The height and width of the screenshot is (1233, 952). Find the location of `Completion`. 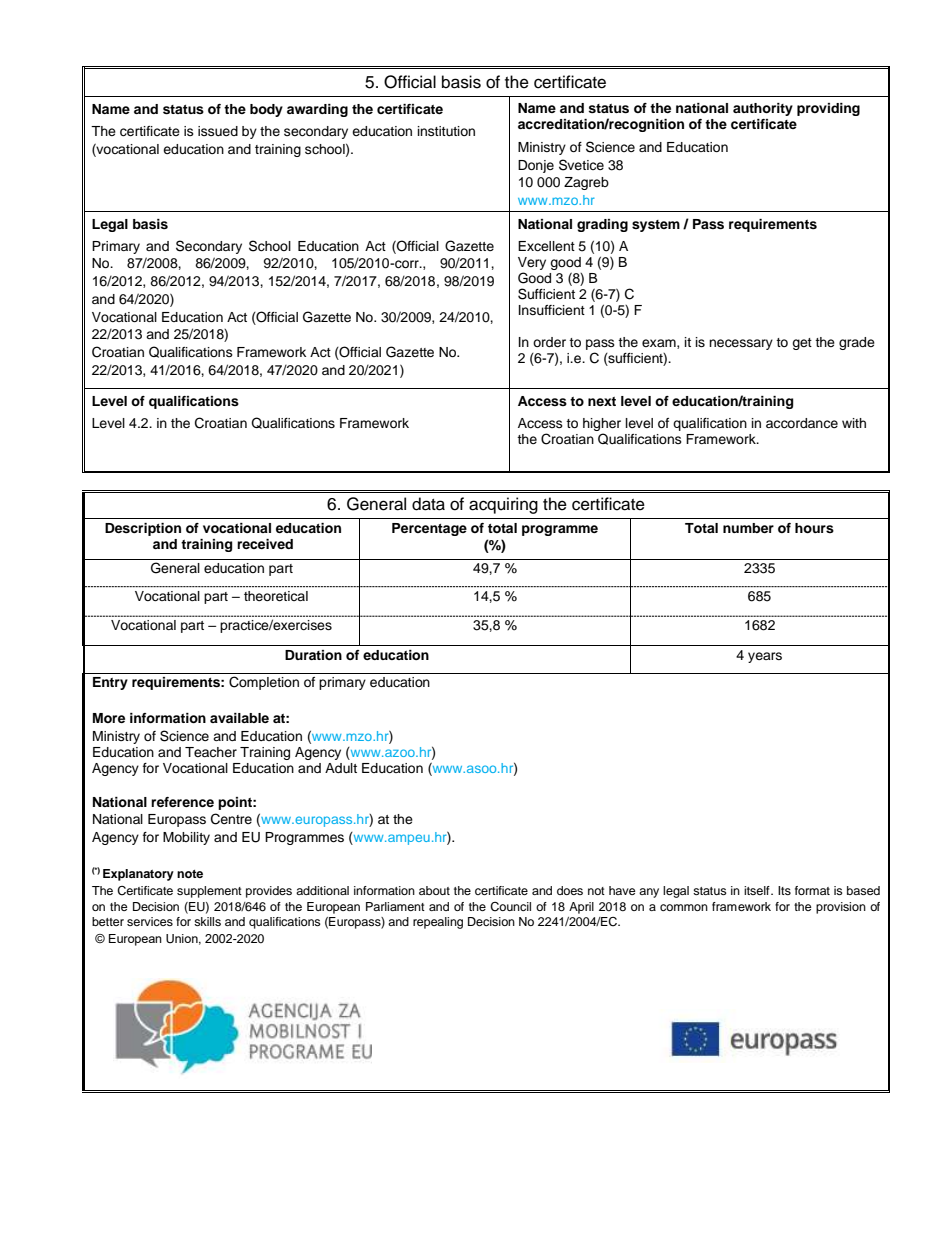

Completion is located at coordinates (264, 683).
